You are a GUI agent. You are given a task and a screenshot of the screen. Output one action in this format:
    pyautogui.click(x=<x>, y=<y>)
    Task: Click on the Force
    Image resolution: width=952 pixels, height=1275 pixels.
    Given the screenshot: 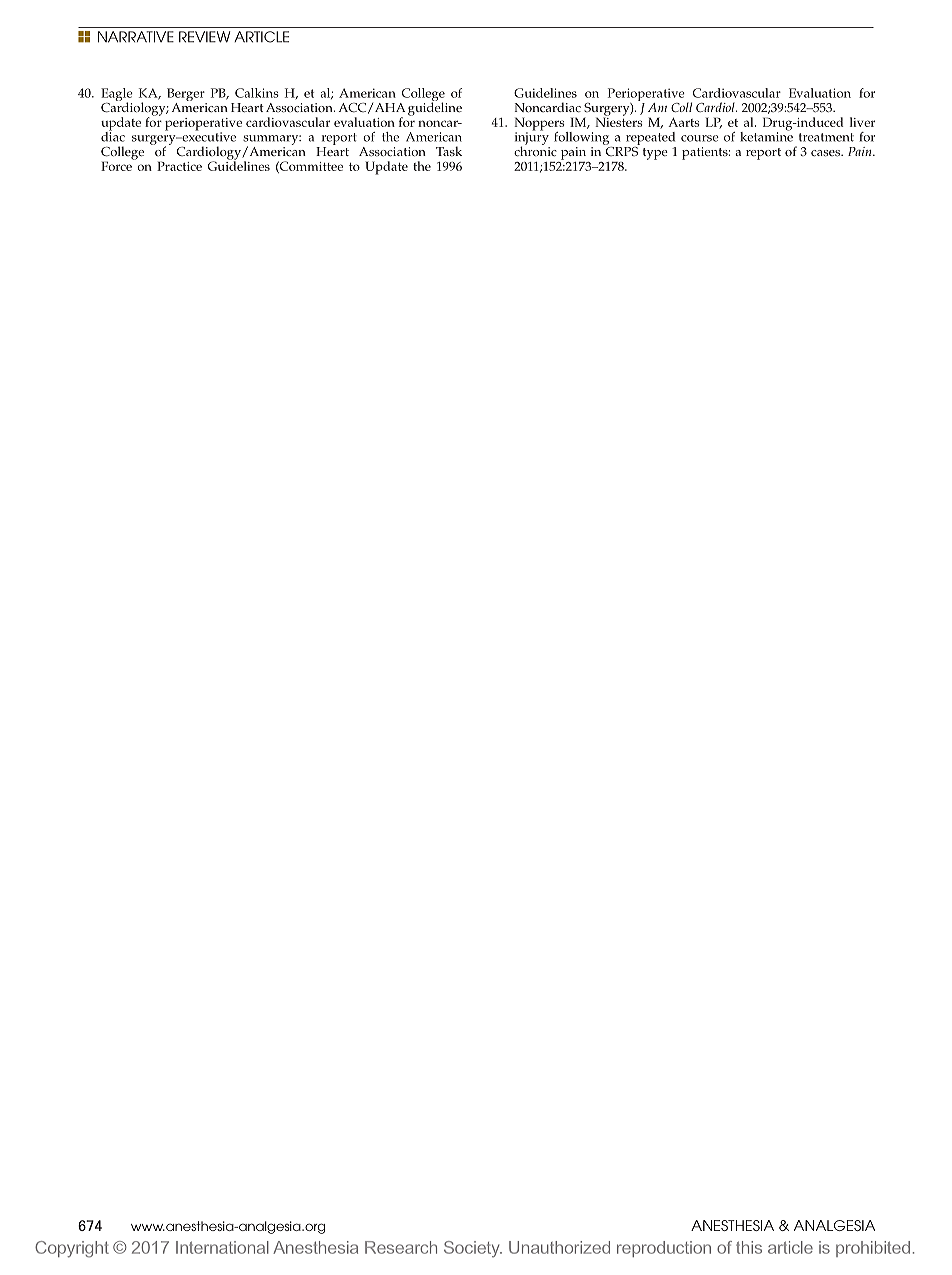 What is the action you would take?
    pyautogui.click(x=117, y=165)
